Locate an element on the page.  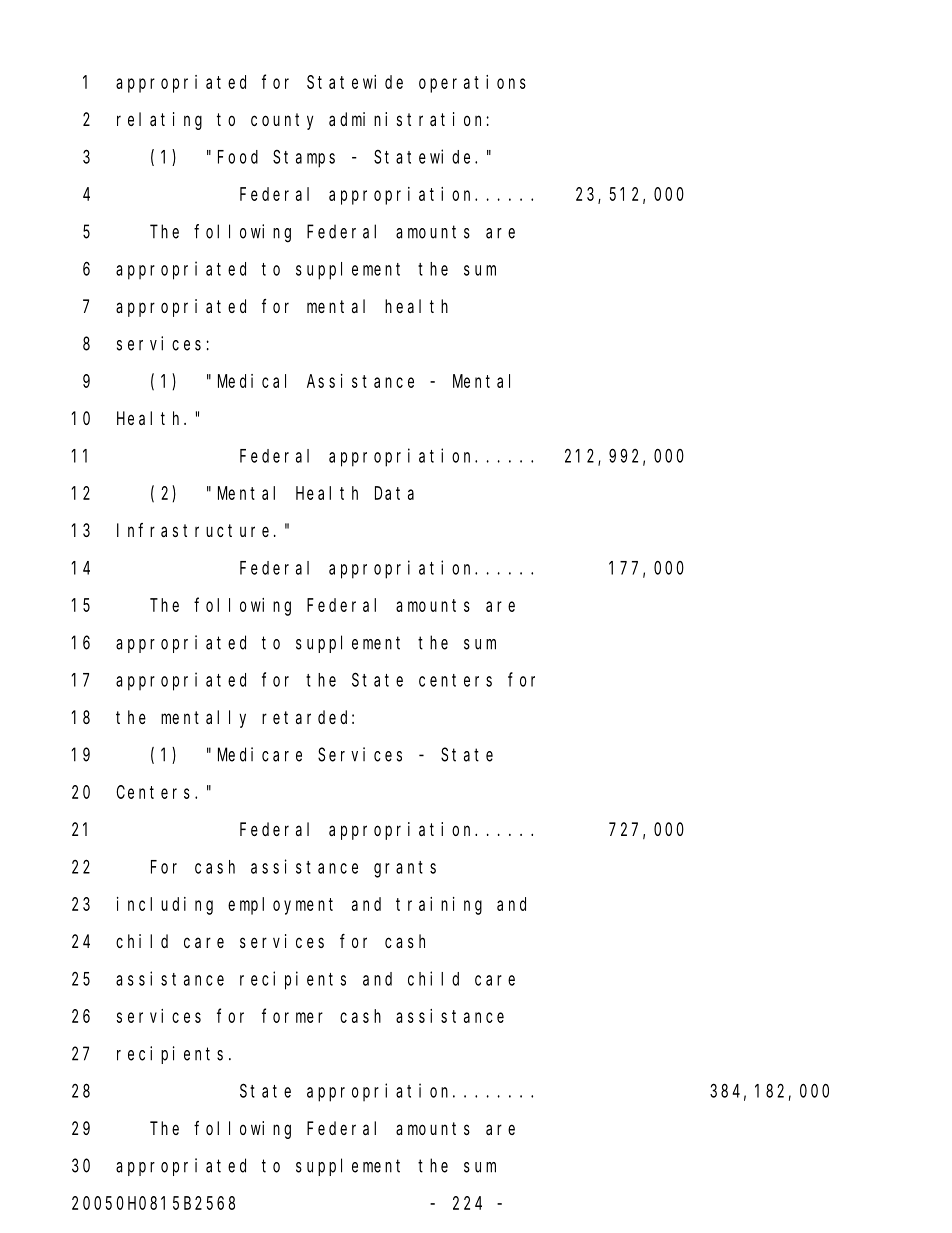
grants is located at coordinates (405, 869).
